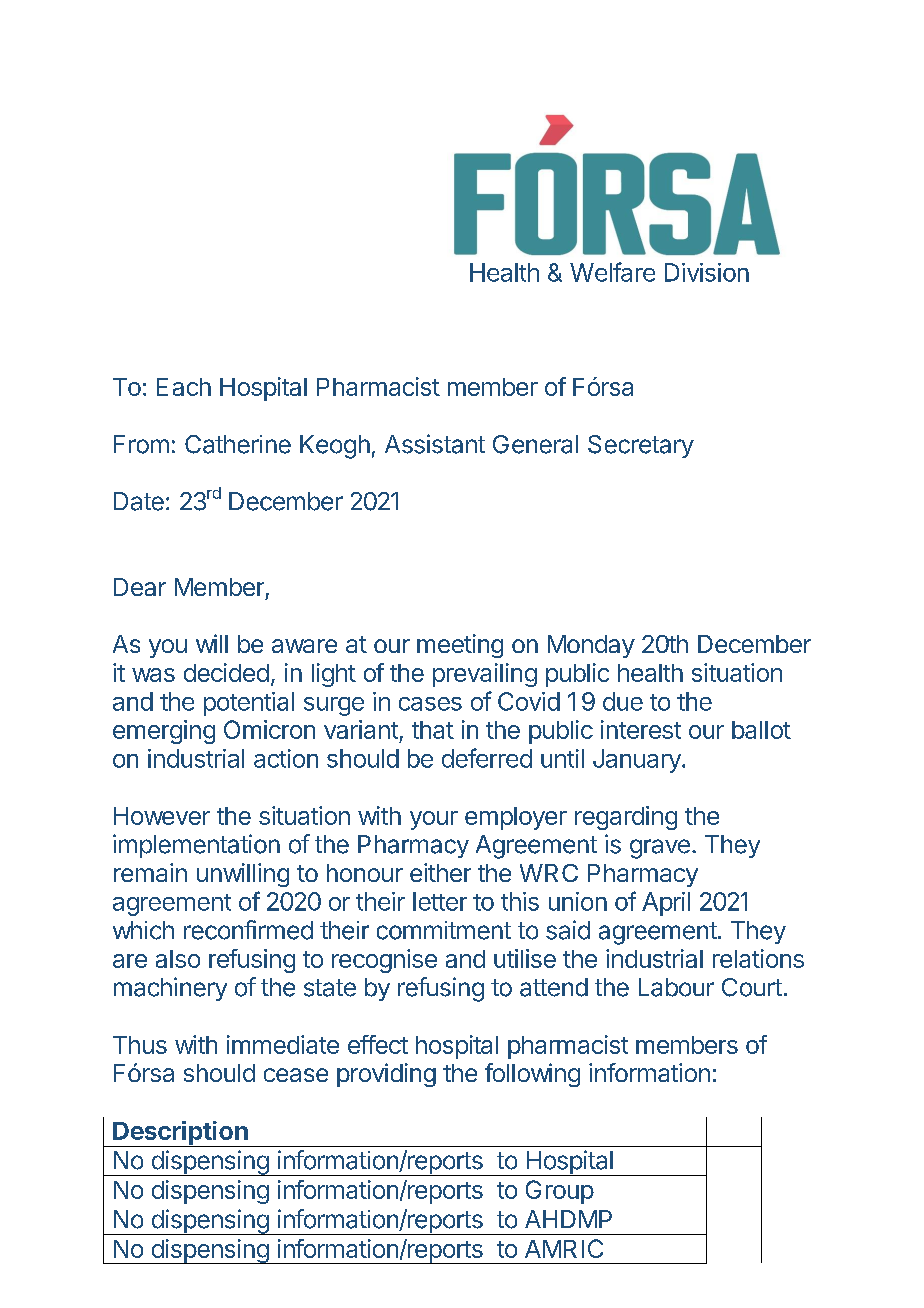  Describe the element at coordinates (180, 1134) in the document. I see `Description` at that location.
